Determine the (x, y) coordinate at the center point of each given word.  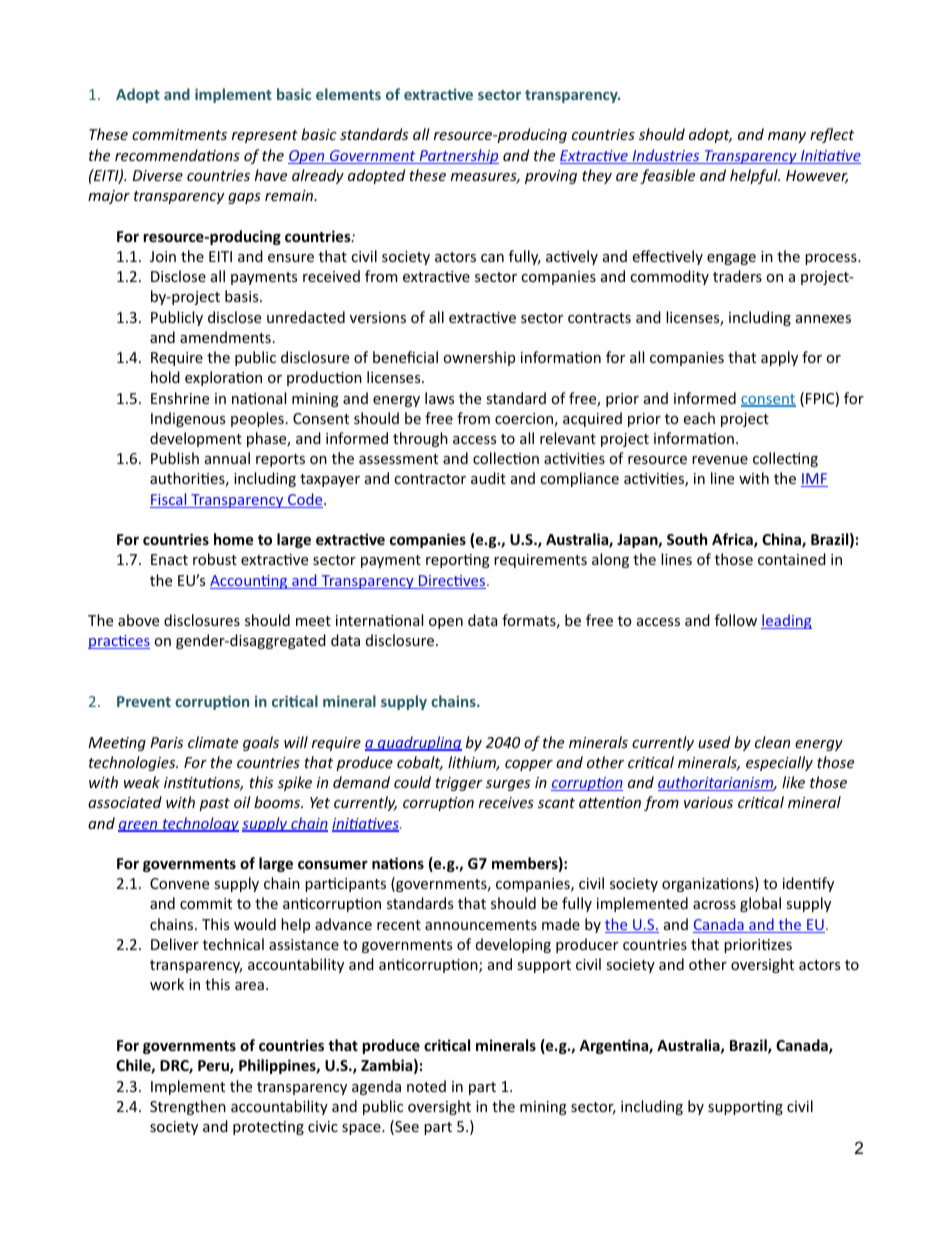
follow (736, 620)
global (760, 904)
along (610, 560)
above (138, 620)
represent (265, 136)
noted (426, 1086)
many (787, 137)
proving (551, 177)
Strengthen (188, 1107)
